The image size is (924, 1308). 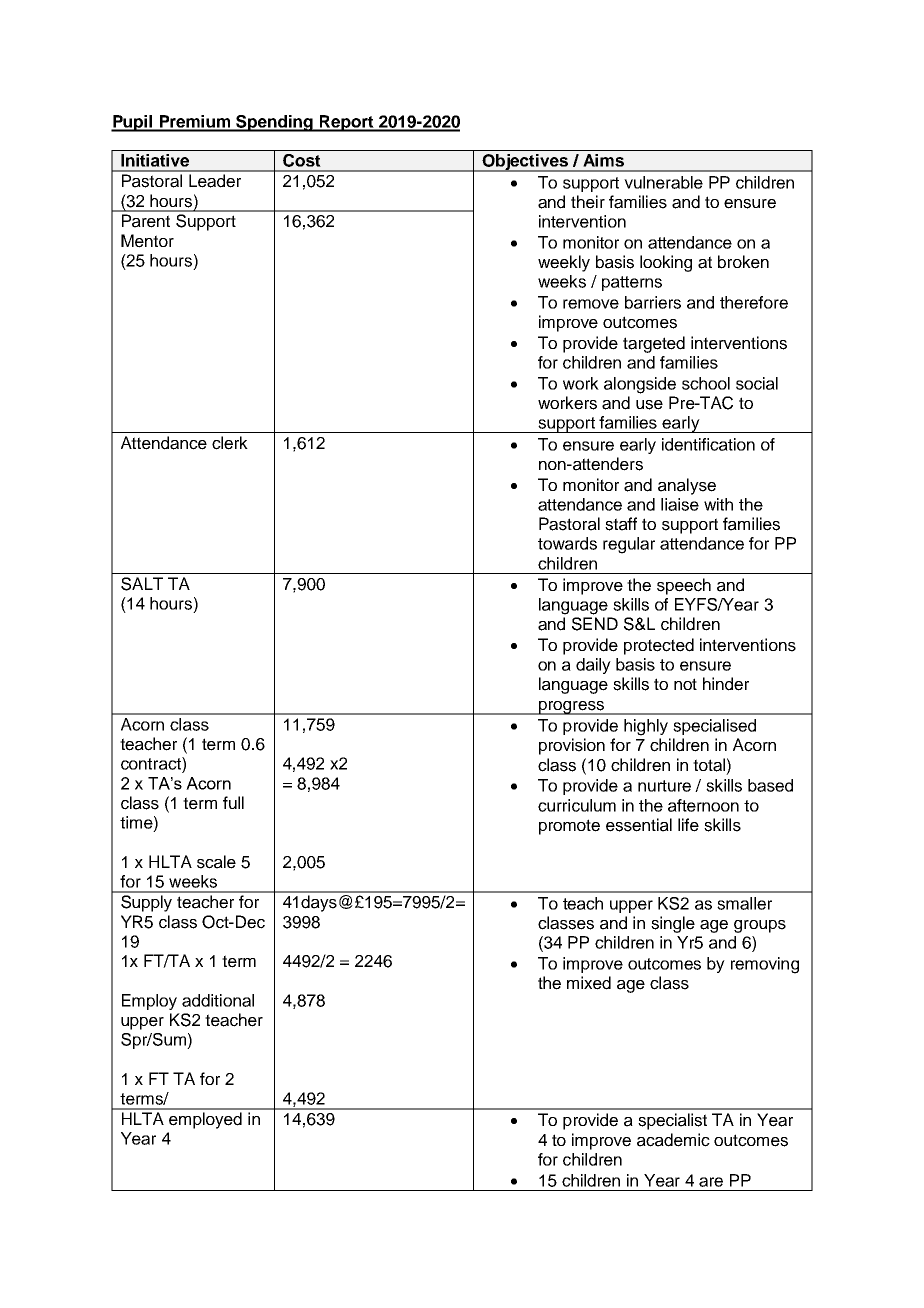 What do you see at coordinates (567, 543) in the screenshot?
I see `towards` at bounding box center [567, 543].
